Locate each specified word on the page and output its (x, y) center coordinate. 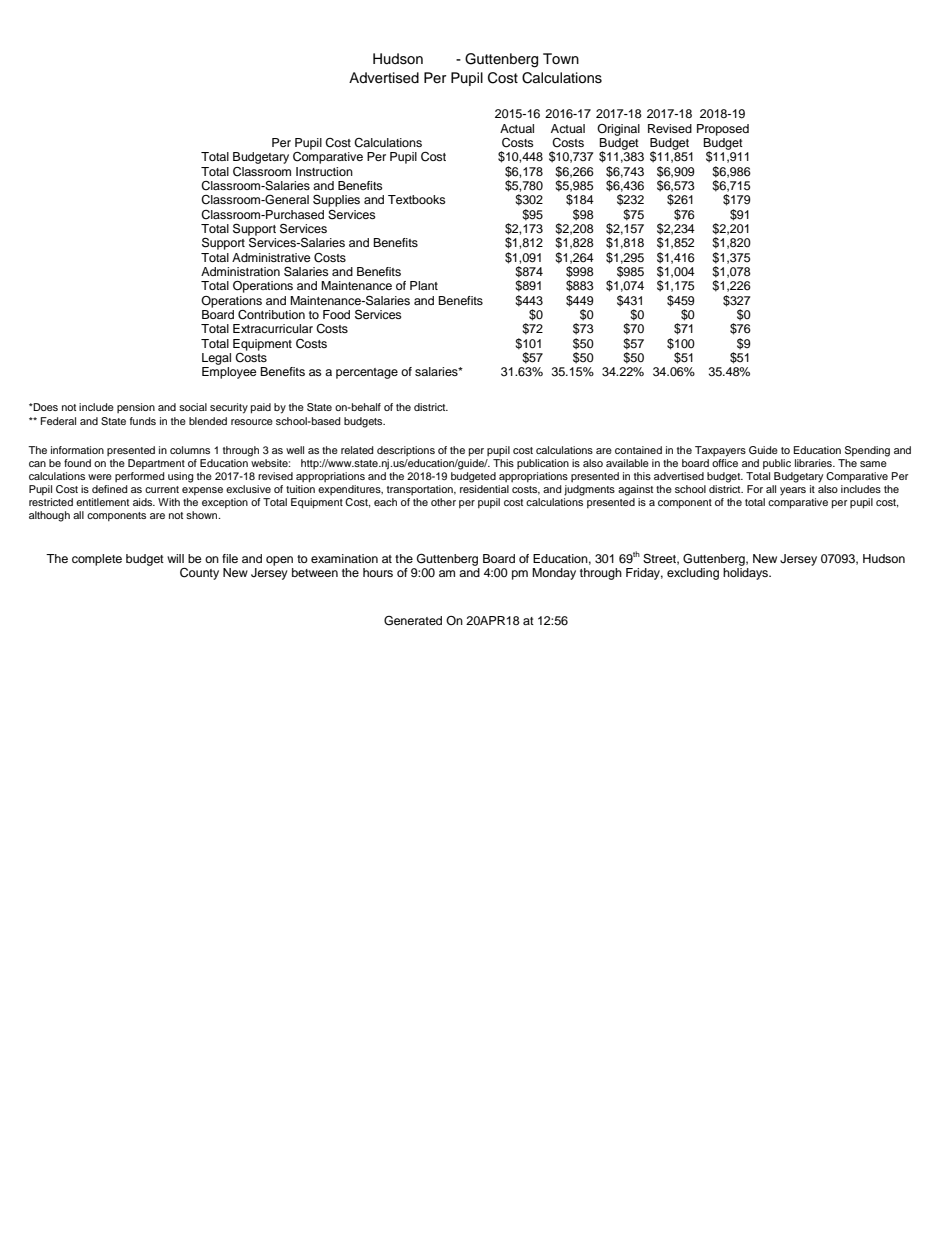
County (199, 574)
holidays (747, 574)
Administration (240, 271)
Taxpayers (720, 451)
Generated (413, 621)
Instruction (324, 171)
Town (561, 58)
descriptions (406, 451)
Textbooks (417, 199)
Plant (424, 285)
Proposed (723, 130)
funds (143, 421)
